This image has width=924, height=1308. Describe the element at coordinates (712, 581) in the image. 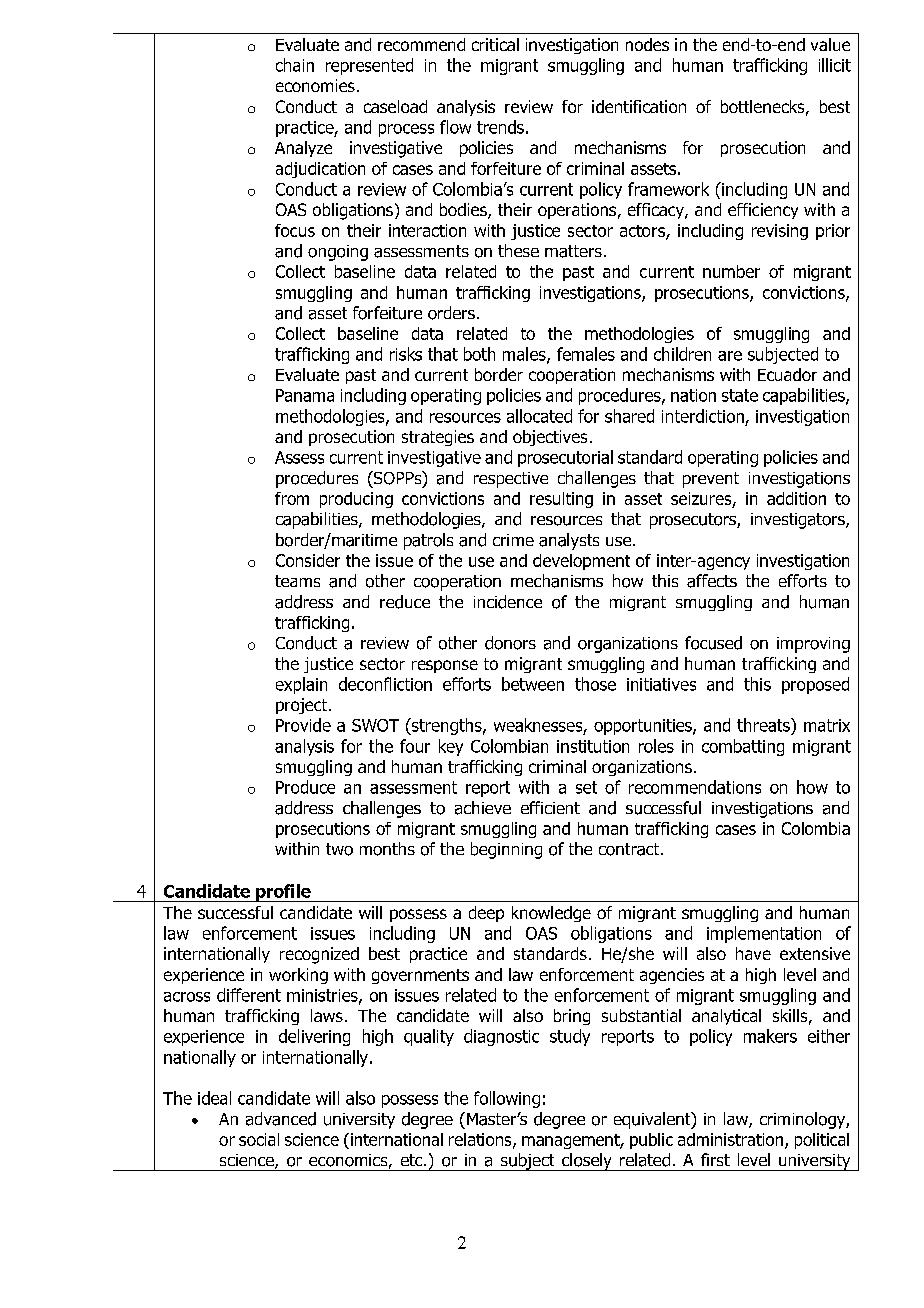

I see `affects` at that location.
